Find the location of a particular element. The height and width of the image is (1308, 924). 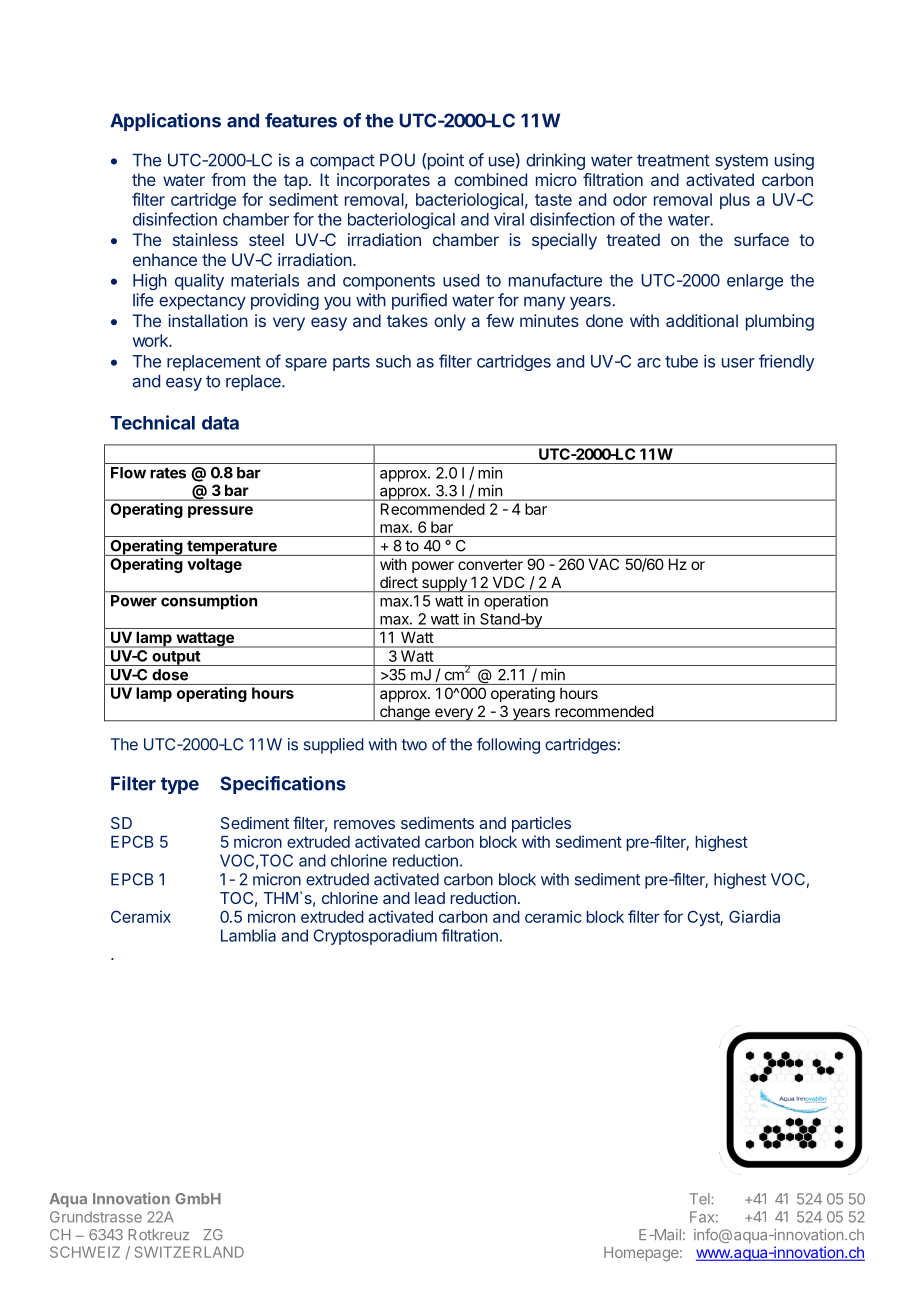

VAC is located at coordinates (603, 564).
